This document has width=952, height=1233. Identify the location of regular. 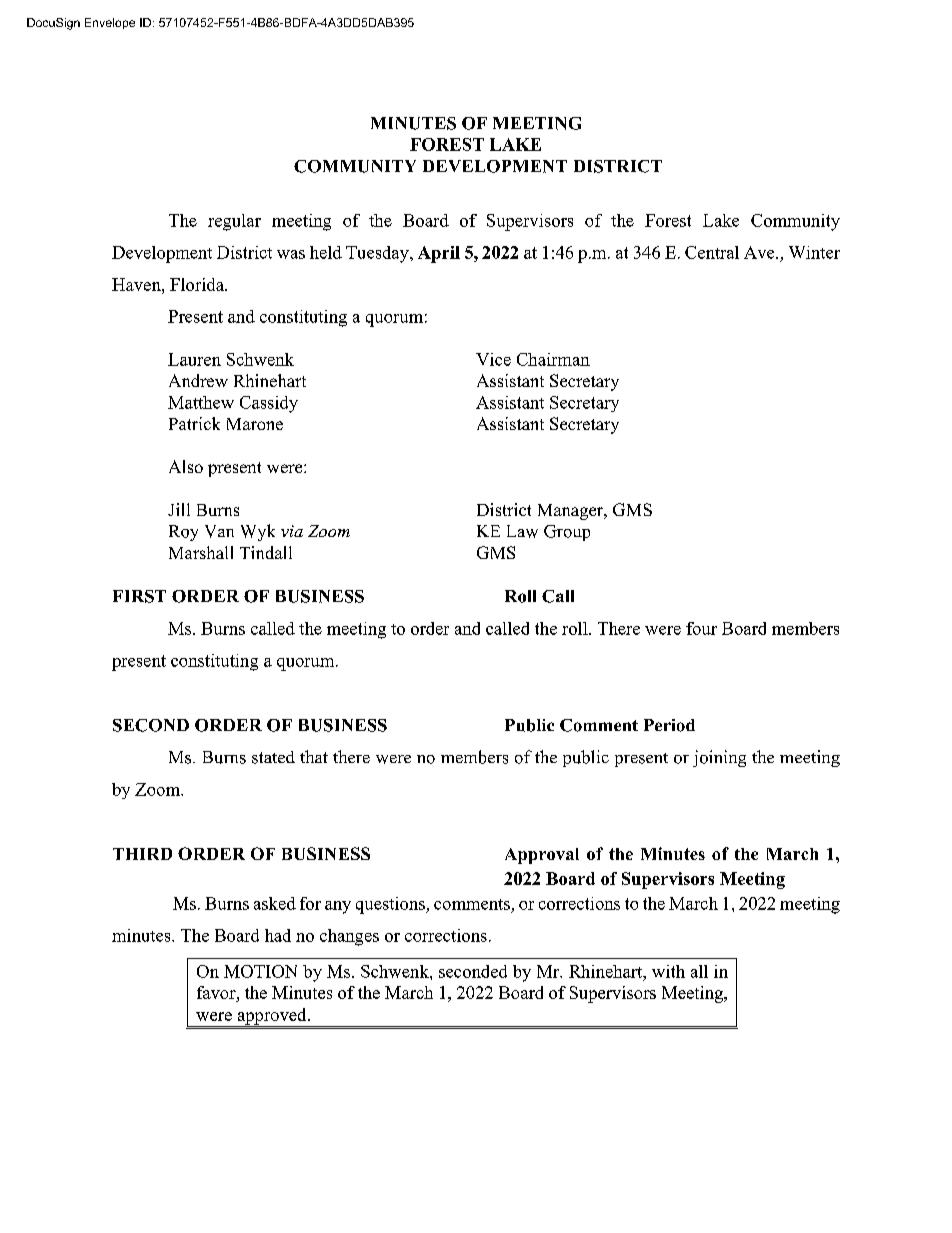
(234, 222).
